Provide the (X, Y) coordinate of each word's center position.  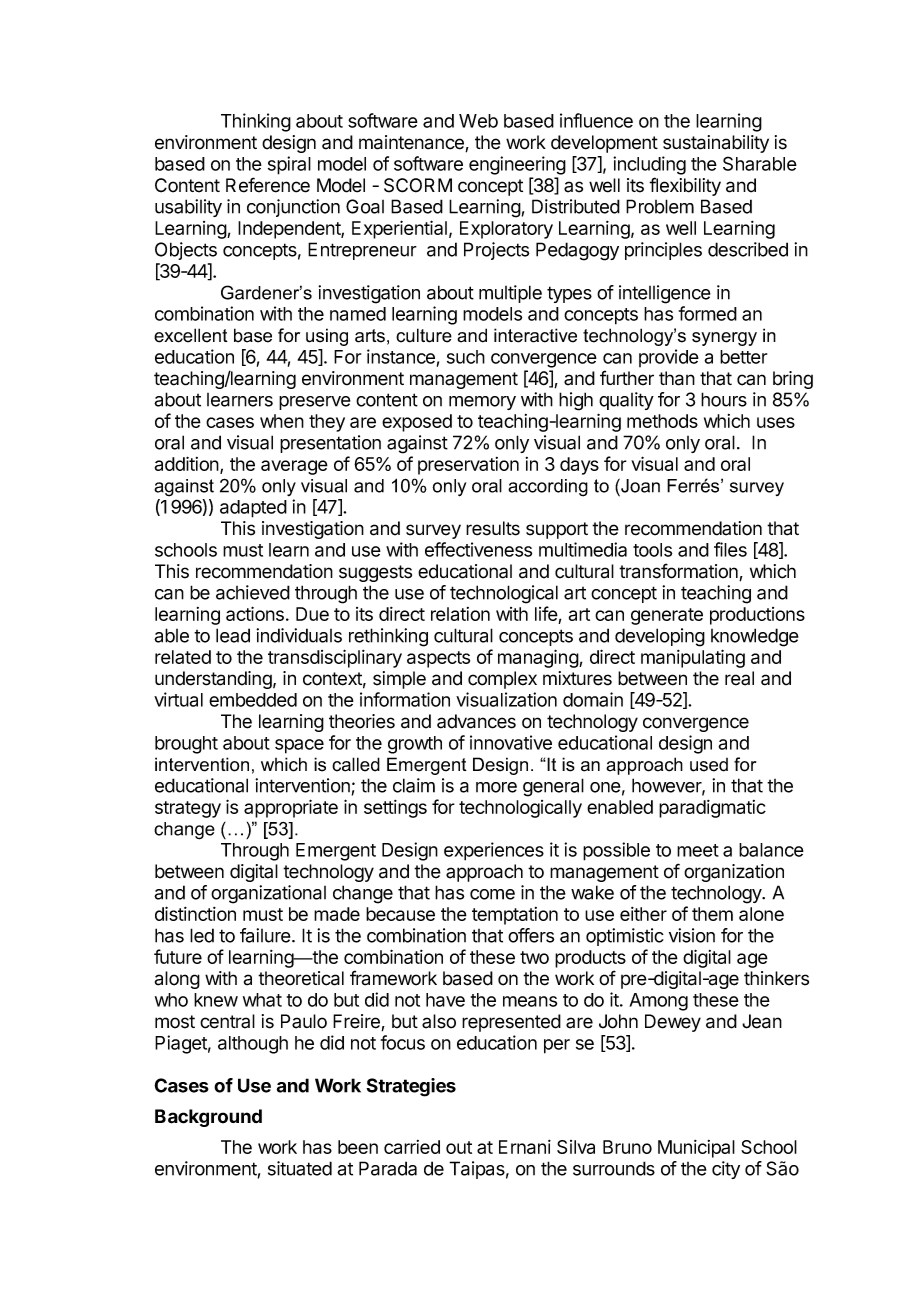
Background (208, 1118)
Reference (268, 185)
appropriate (291, 808)
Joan (639, 485)
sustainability (716, 144)
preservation (468, 466)
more (496, 787)
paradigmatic (712, 809)
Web (478, 121)
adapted (253, 509)
